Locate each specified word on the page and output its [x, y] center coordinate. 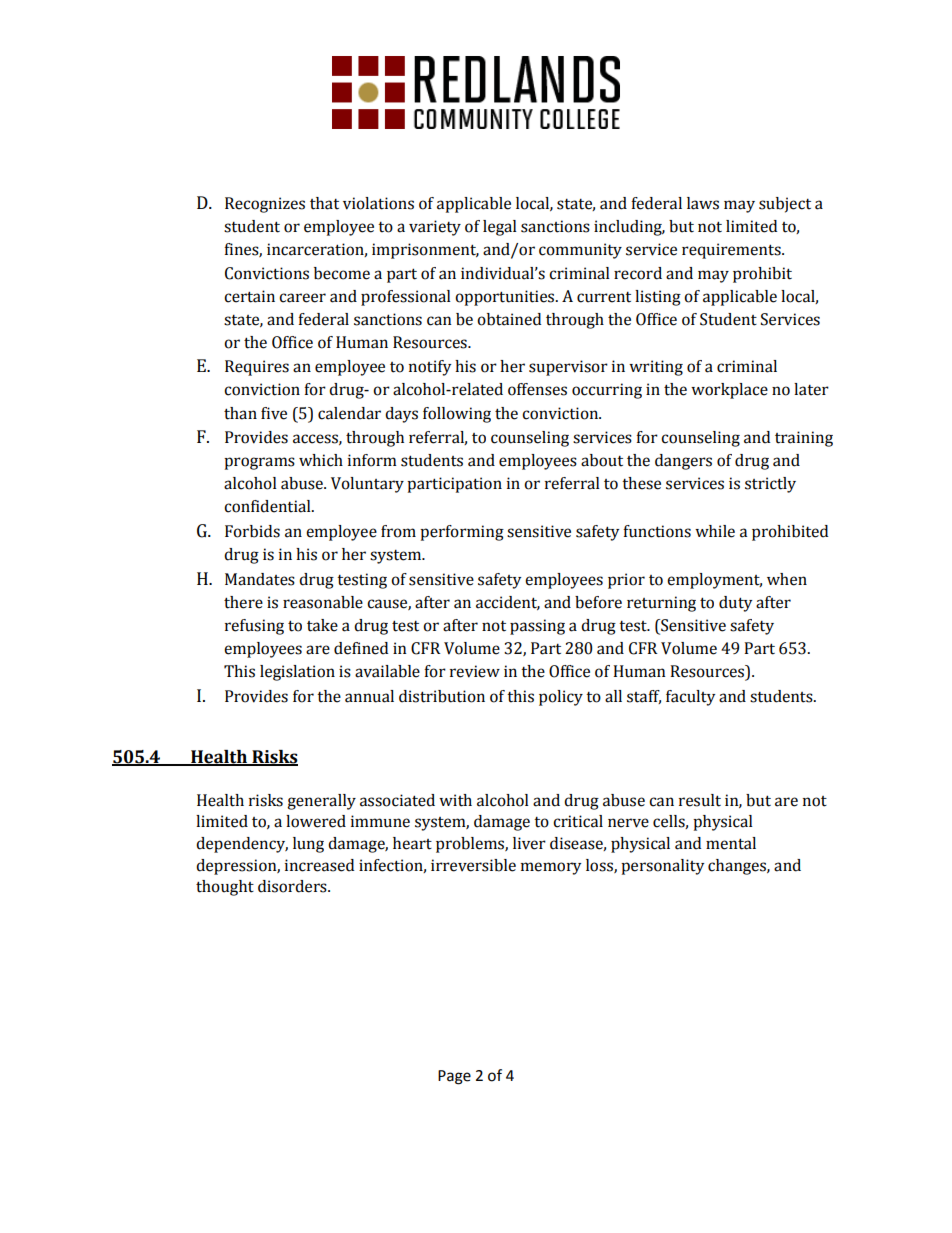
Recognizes [265, 205]
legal [500, 228]
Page [454, 1077]
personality [662, 867]
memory [551, 868]
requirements [732, 251]
